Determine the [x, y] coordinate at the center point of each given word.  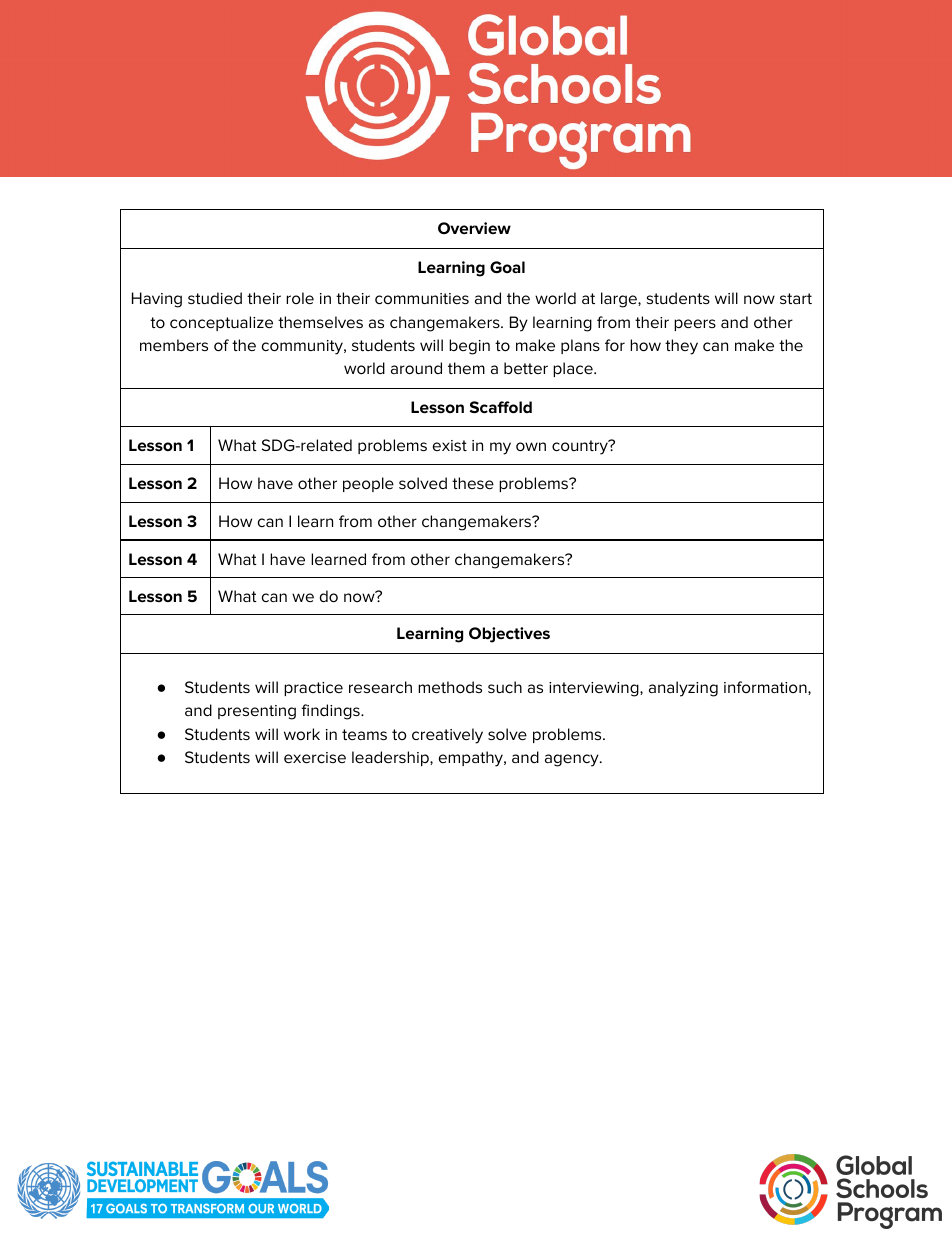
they [681, 347]
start [796, 298]
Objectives [509, 635]
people [368, 484]
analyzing [683, 689]
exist [450, 445]
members [174, 345]
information [766, 688]
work [302, 734]
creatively [447, 736]
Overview [474, 228]
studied [215, 298]
